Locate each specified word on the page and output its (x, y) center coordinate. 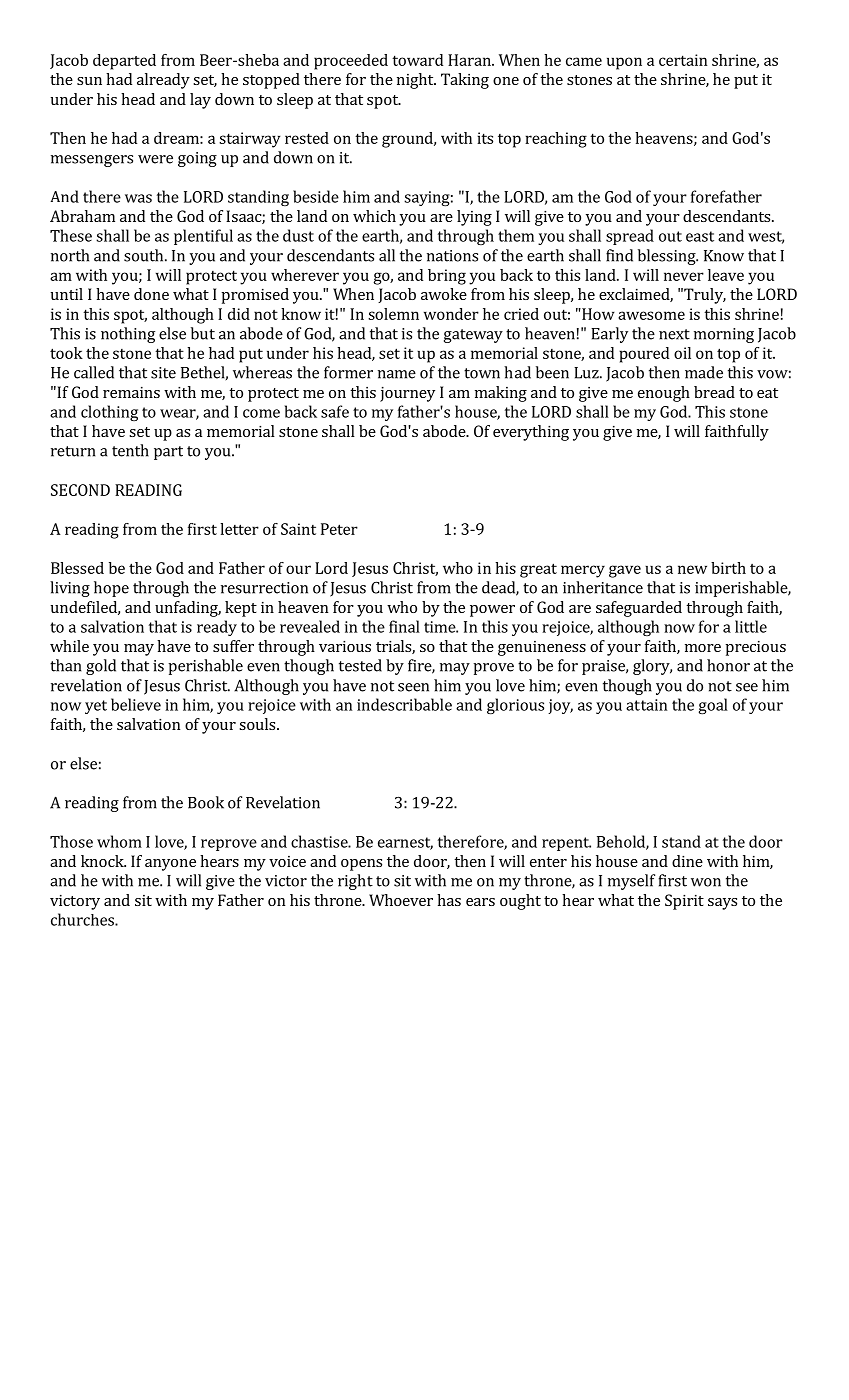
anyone (170, 865)
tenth (130, 450)
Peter (339, 529)
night (416, 81)
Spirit (684, 902)
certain (683, 60)
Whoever (401, 900)
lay (200, 101)
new (692, 569)
